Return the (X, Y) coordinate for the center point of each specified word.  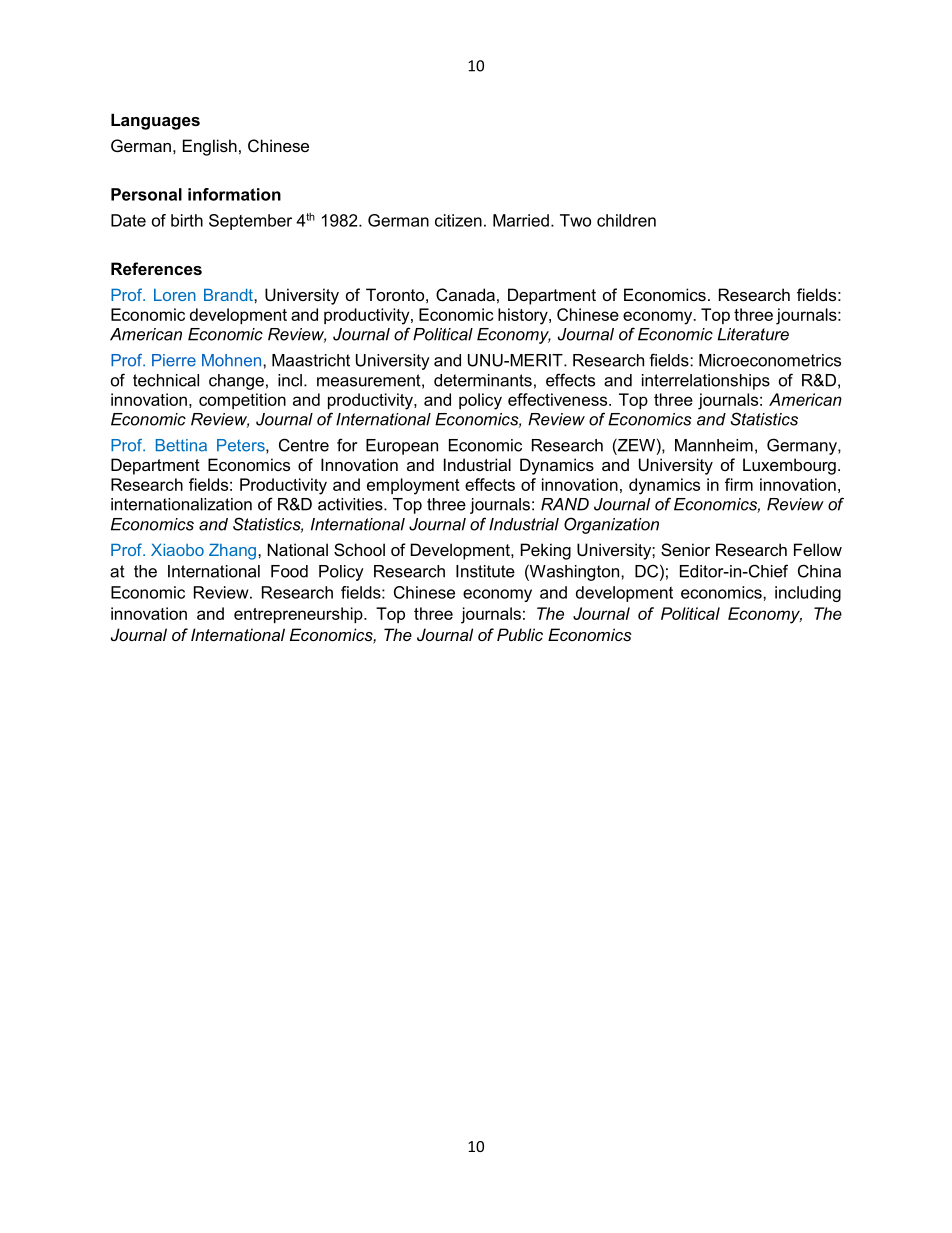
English (210, 147)
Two (575, 220)
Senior (685, 549)
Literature (753, 334)
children (626, 220)
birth (187, 220)
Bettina (181, 445)
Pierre (174, 360)
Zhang (232, 552)
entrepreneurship (299, 615)
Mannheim (714, 445)
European (402, 447)
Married (521, 220)
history (524, 316)
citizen (458, 220)
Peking (546, 551)
